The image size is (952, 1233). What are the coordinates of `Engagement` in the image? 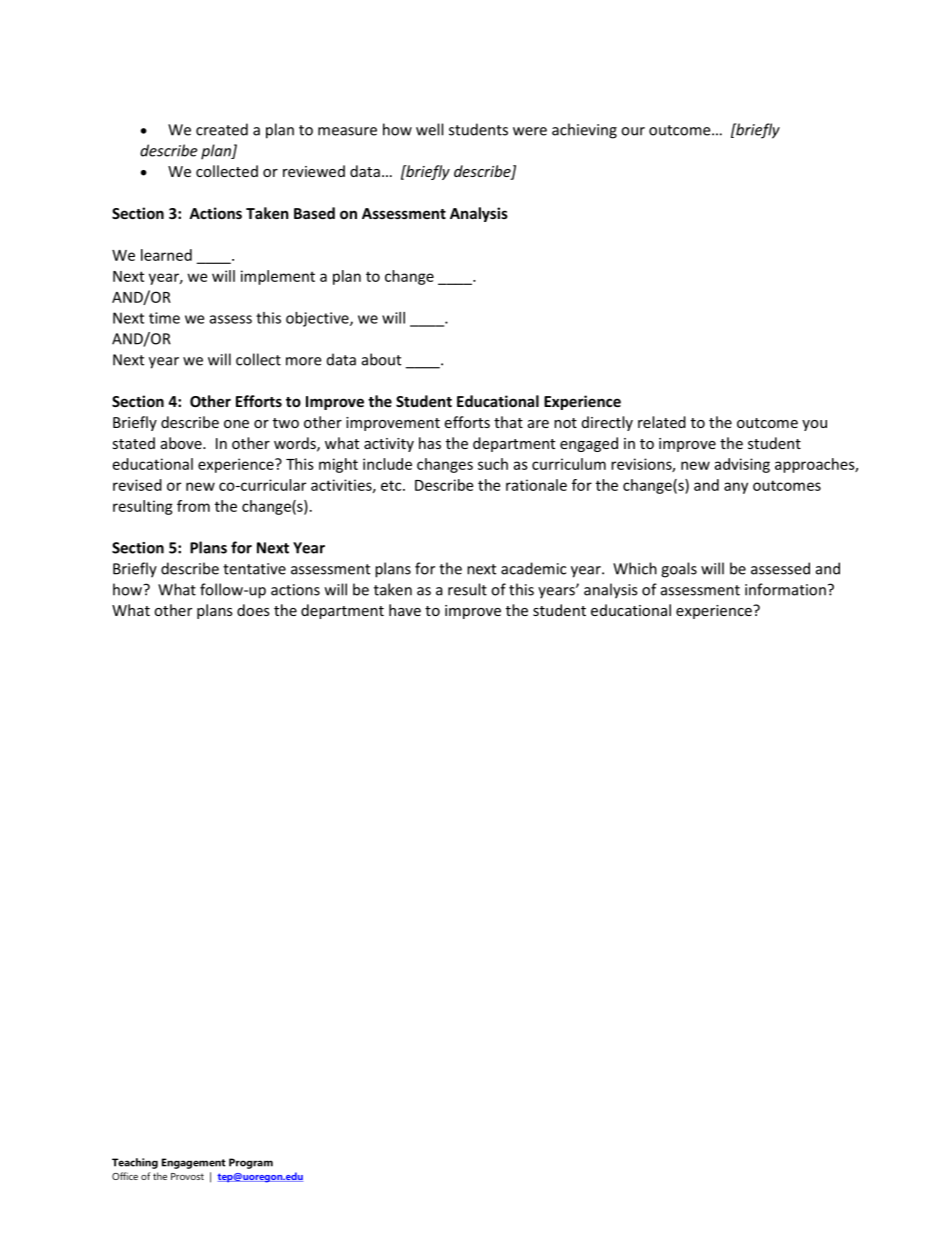 It's located at (194, 1163).
